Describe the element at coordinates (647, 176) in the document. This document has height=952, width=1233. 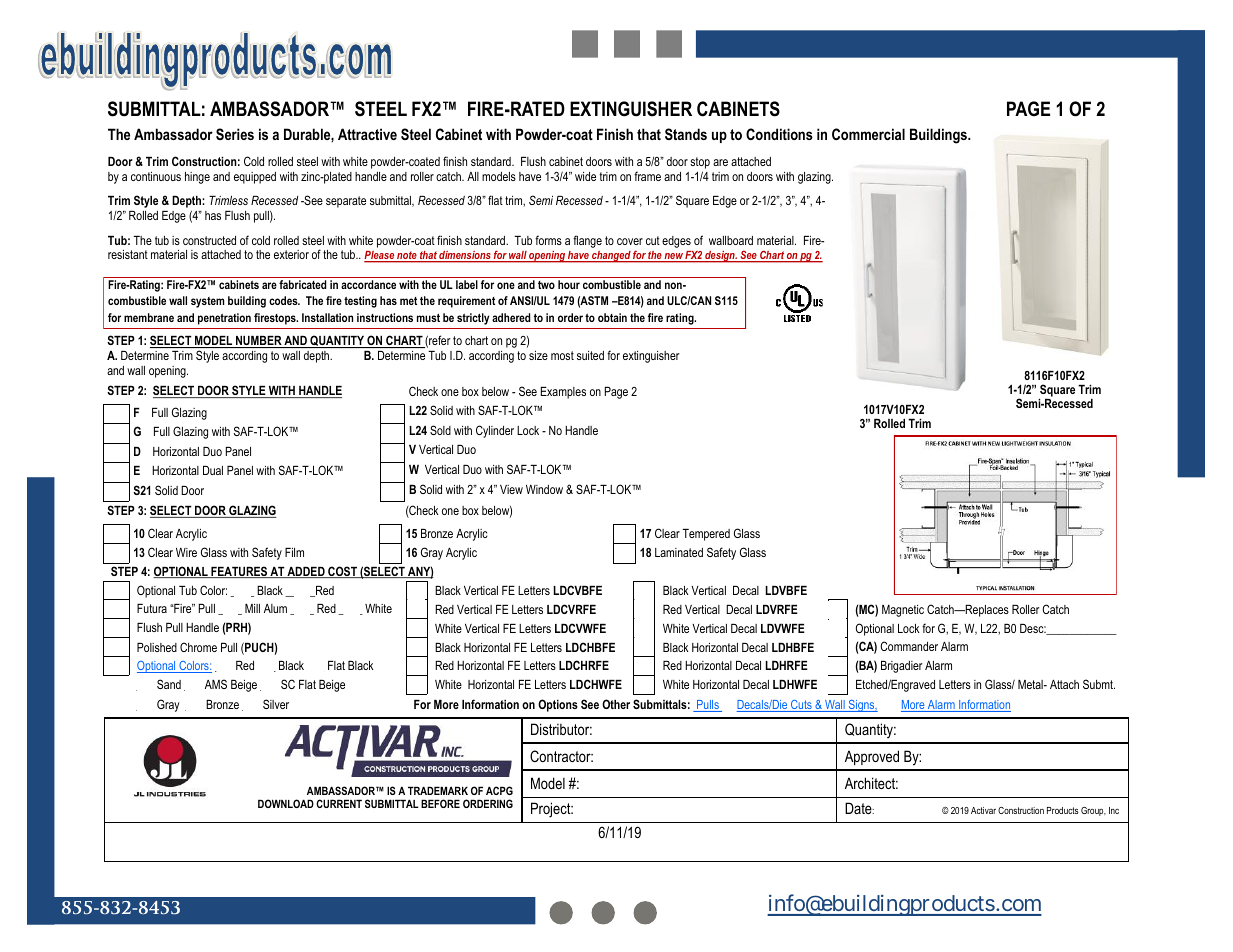
I see `frame` at that location.
